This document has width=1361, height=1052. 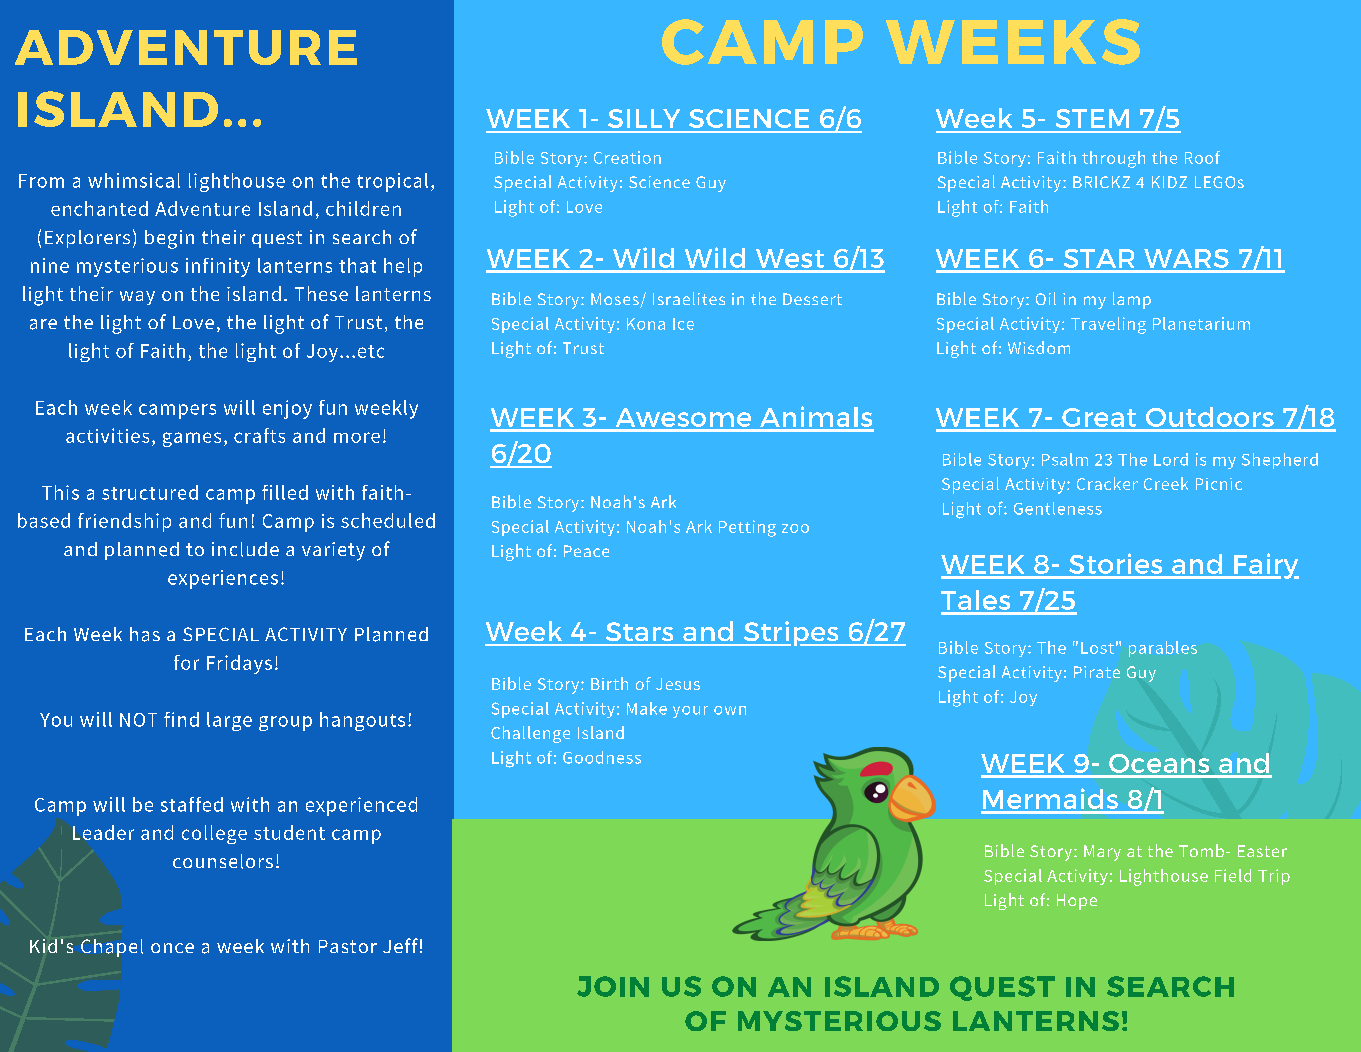 I want to click on Traveling, so click(x=1108, y=325).
